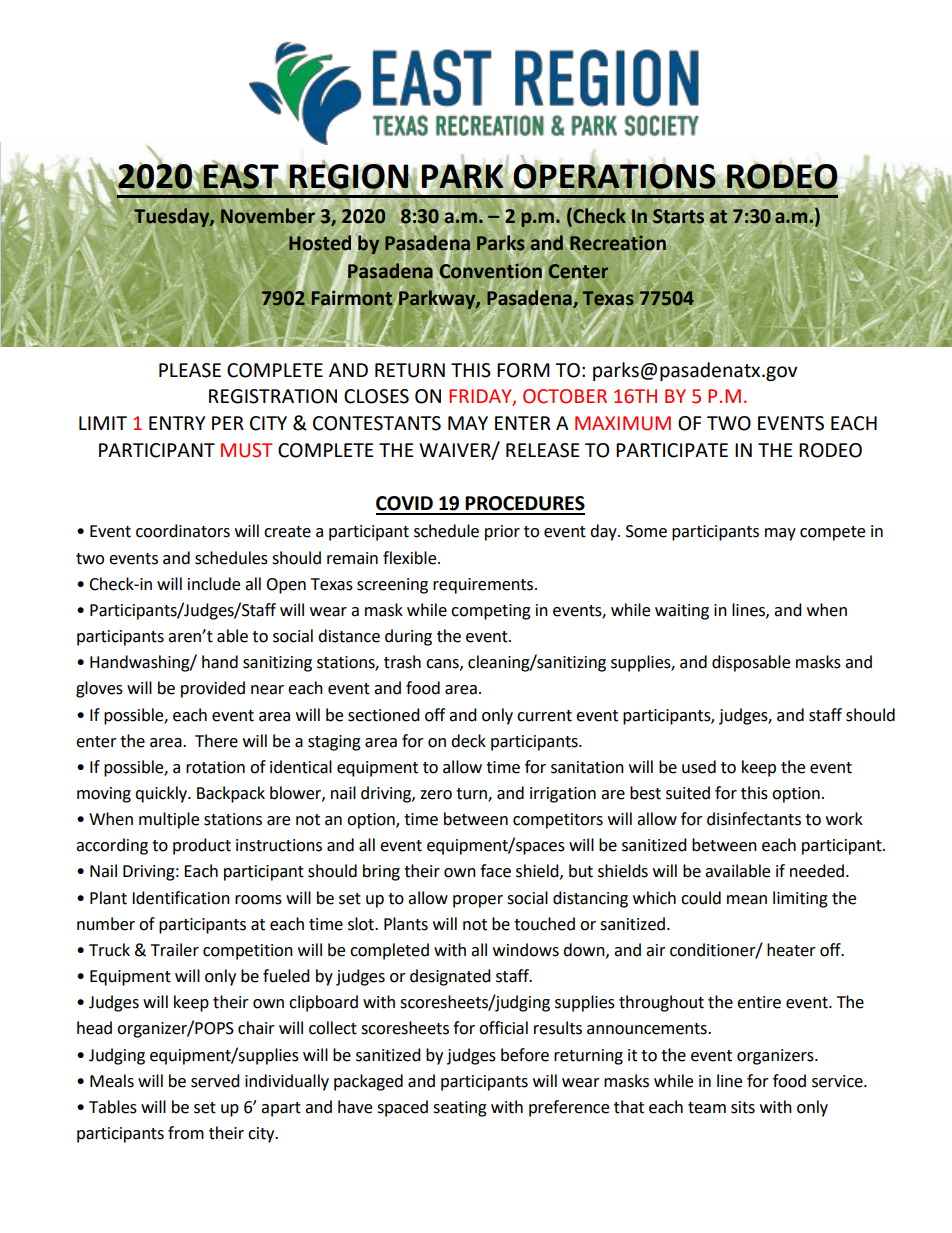  Describe the element at coordinates (747, 900) in the page. I see `mean` at that location.
